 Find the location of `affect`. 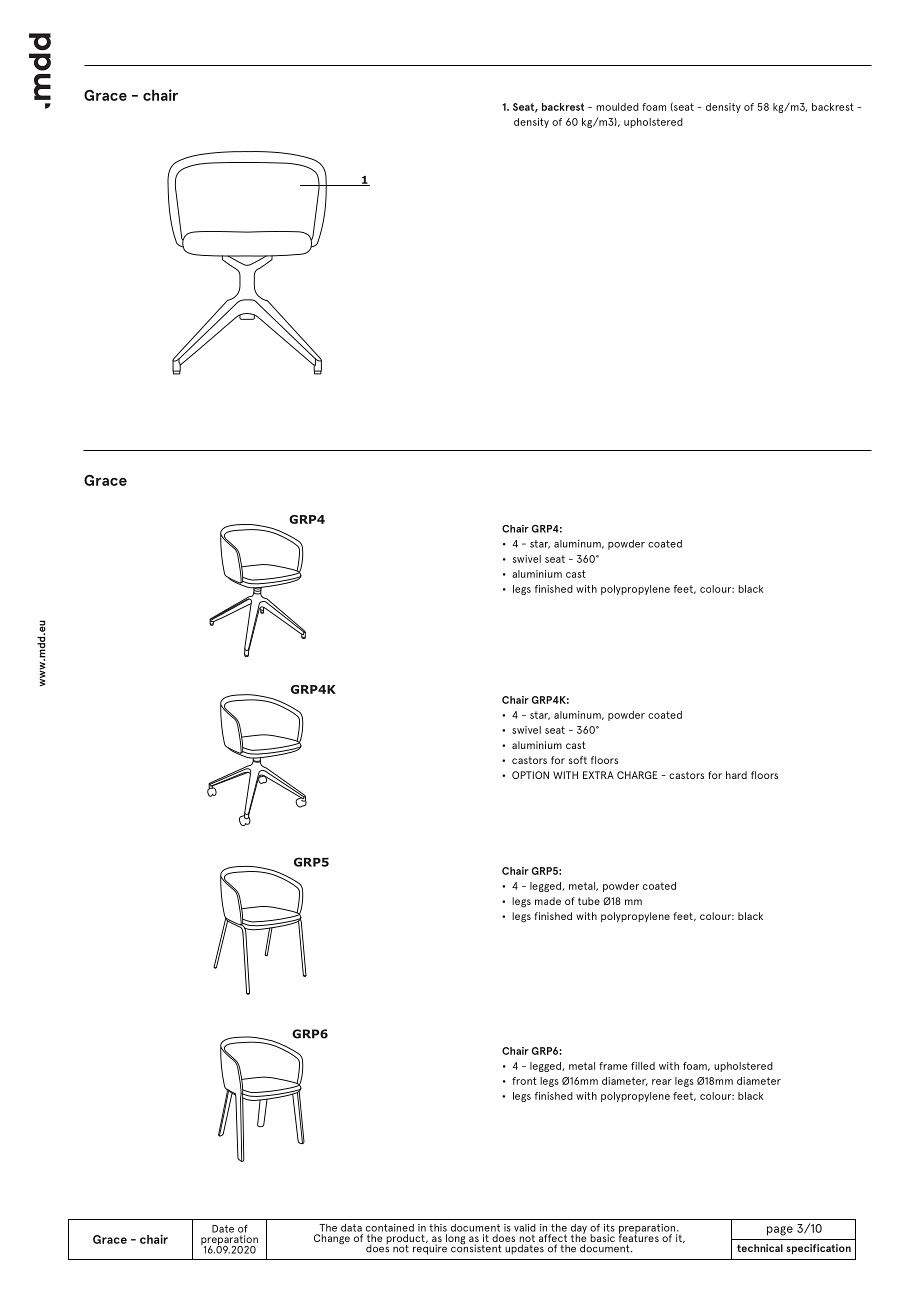

affect is located at coordinates (553, 1238).
